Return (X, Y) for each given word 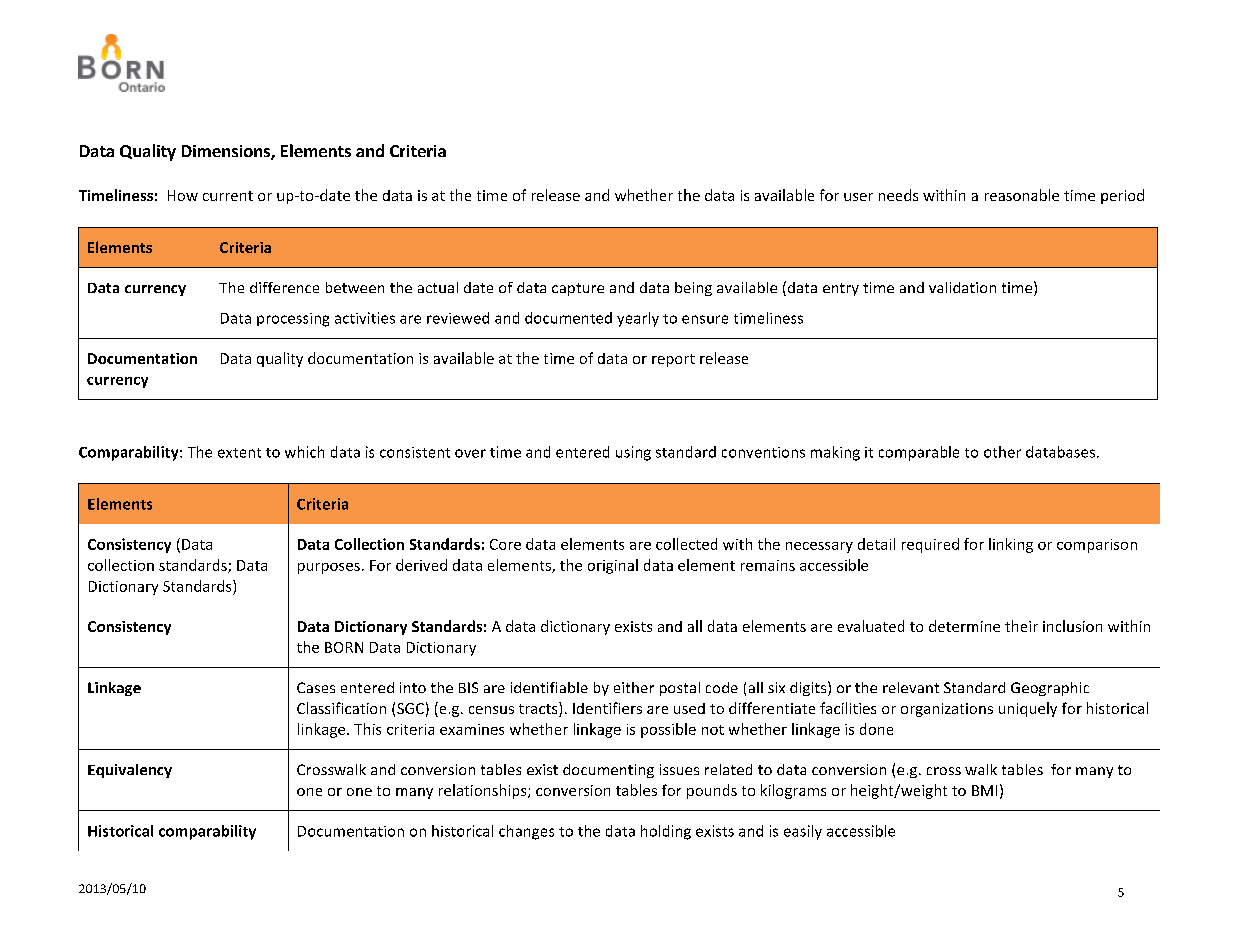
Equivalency (130, 771)
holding (666, 832)
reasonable (1022, 195)
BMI (984, 790)
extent (239, 453)
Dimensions (227, 152)
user (858, 197)
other (1002, 452)
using (633, 453)
